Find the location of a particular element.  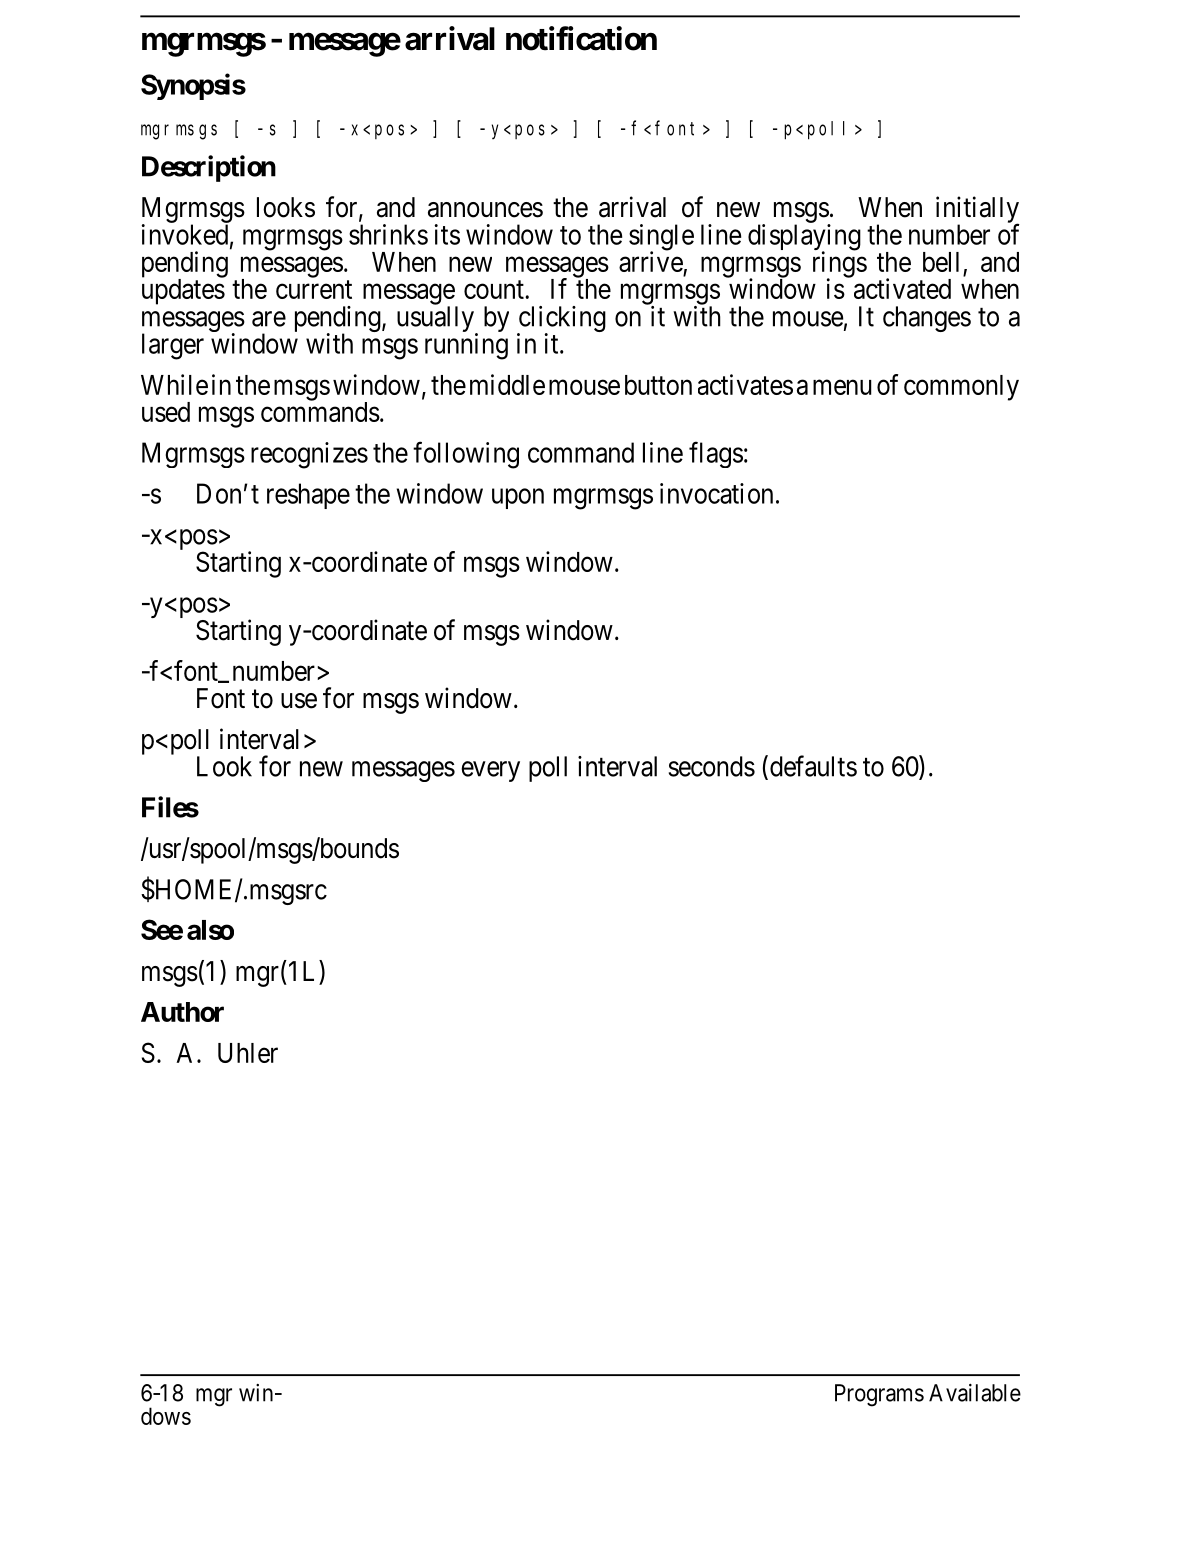

notification is located at coordinates (581, 38).
